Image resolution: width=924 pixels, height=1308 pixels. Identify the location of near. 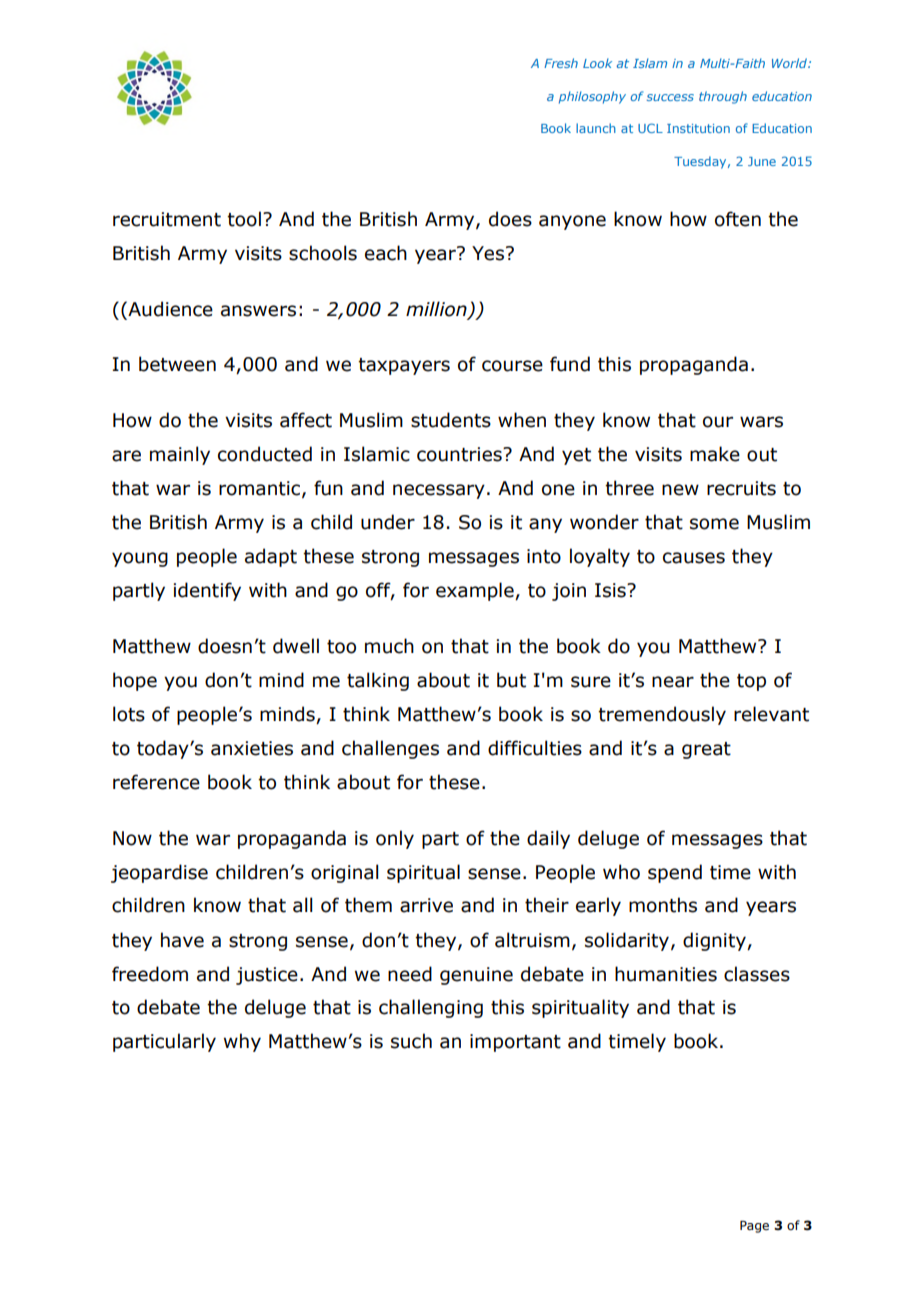
(673, 682).
